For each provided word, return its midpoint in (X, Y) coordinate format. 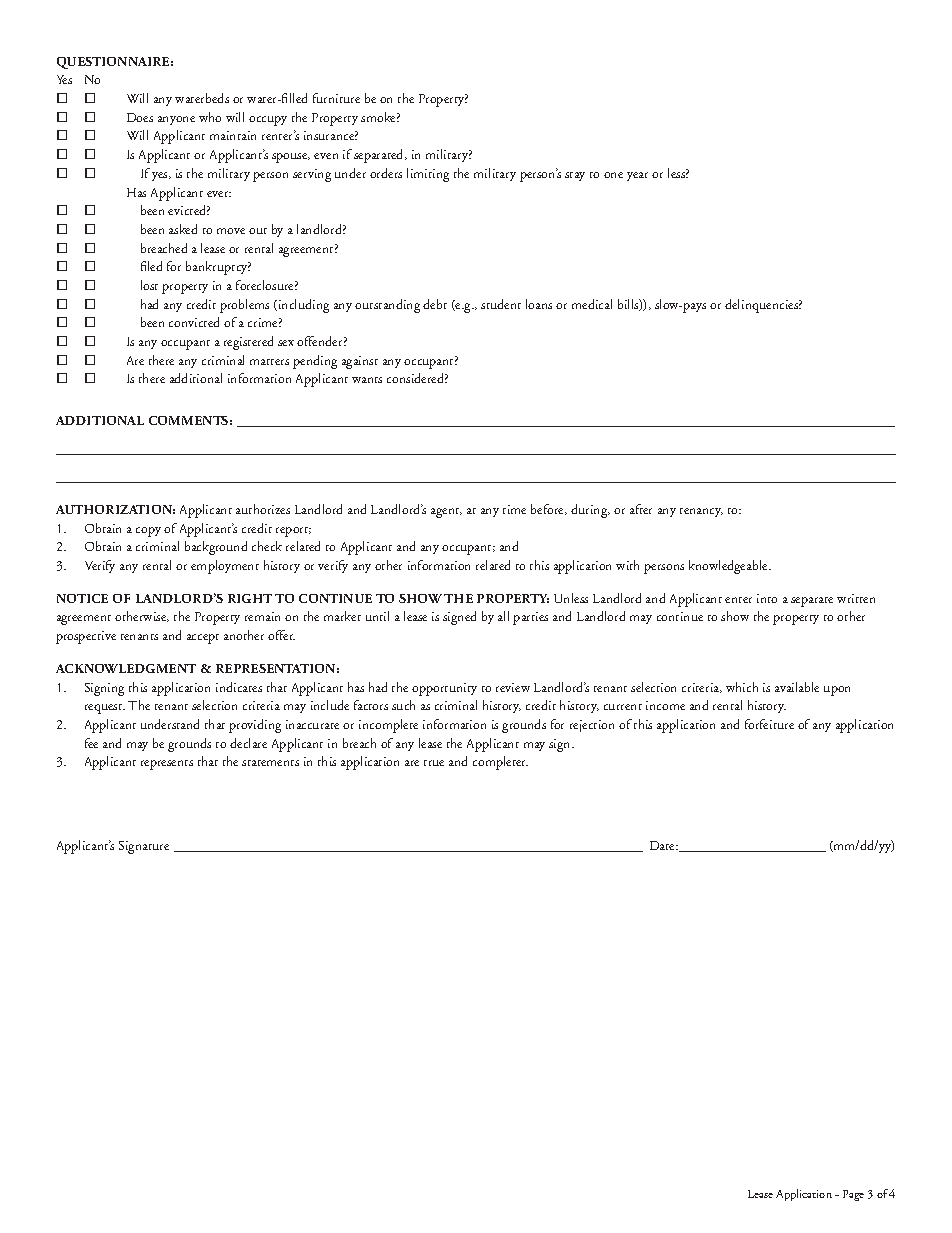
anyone (176, 120)
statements (270, 763)
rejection (592, 726)
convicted (194, 322)
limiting (428, 175)
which (742, 687)
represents (167, 765)
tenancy (701, 512)
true (434, 763)
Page (853, 1195)
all (503, 616)
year (637, 176)
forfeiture (769, 724)
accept (203, 639)
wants (367, 380)
